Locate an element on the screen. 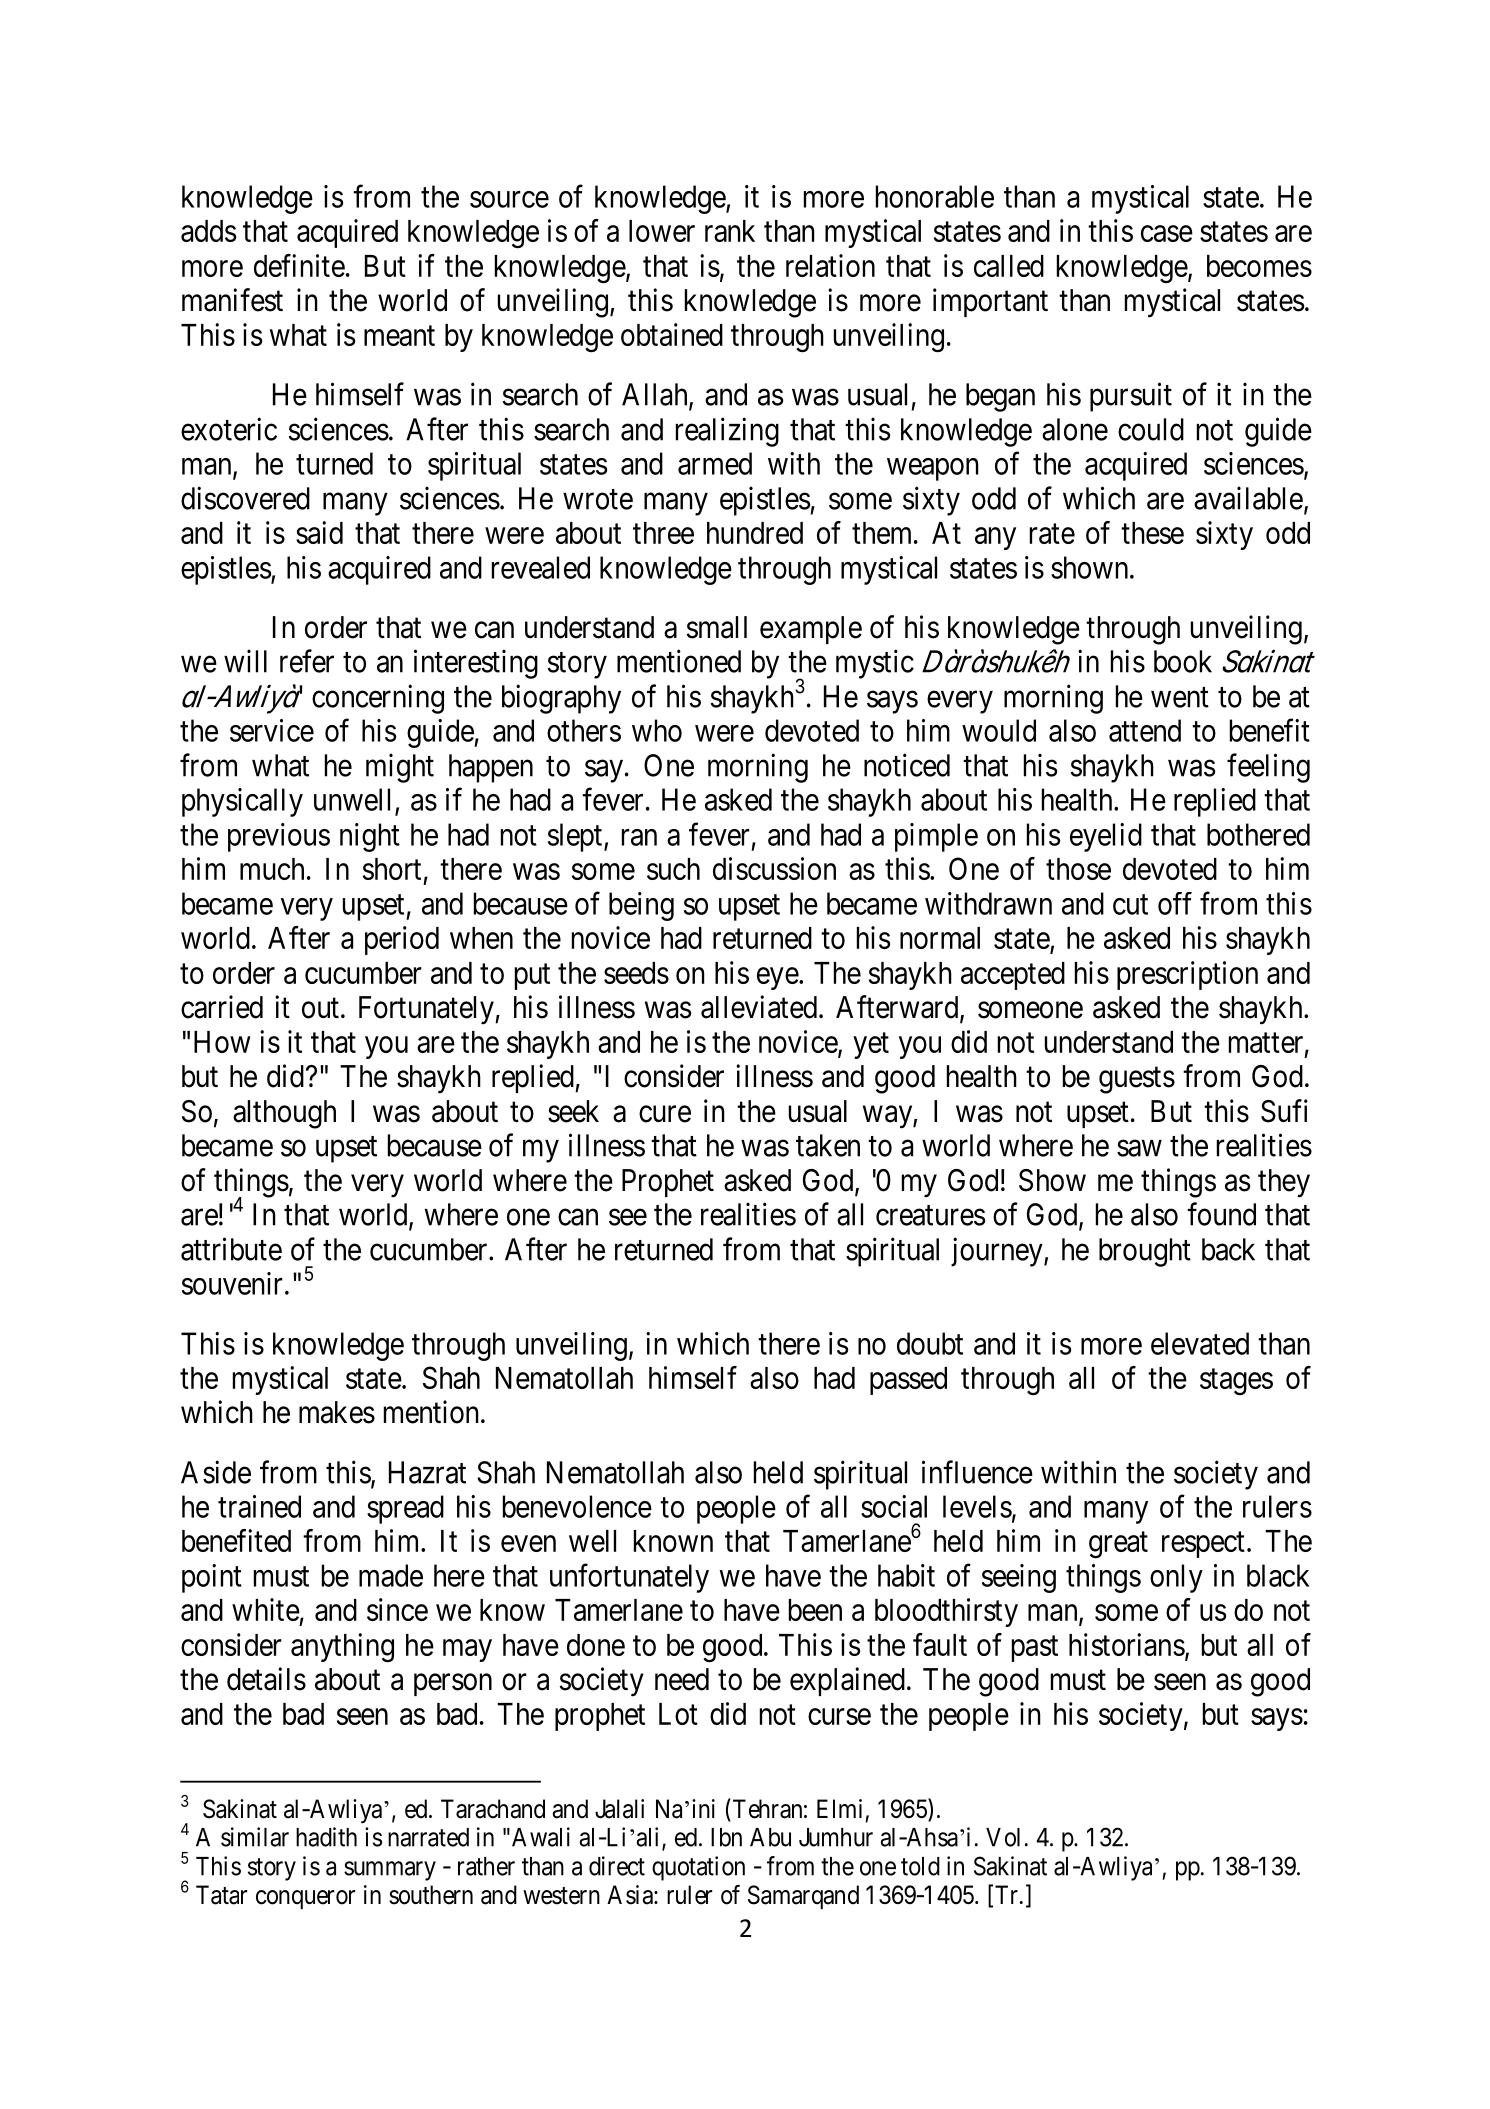 The width and height of the screenshot is (1490, 2109). off is located at coordinates (1175, 903).
